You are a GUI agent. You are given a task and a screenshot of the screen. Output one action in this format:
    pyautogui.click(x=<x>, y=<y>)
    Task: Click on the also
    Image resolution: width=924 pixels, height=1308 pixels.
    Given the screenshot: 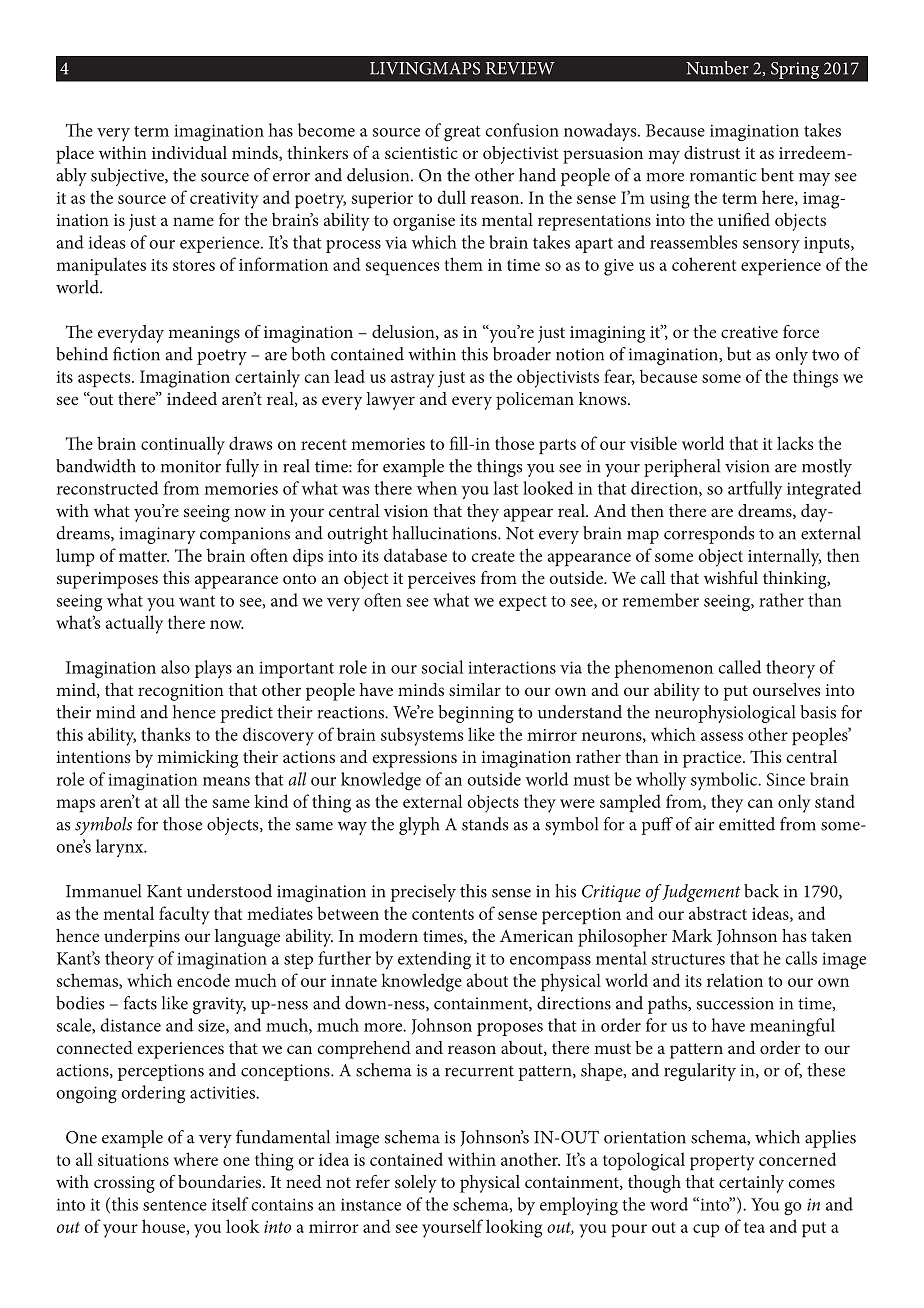 What is the action you would take?
    pyautogui.click(x=175, y=667)
